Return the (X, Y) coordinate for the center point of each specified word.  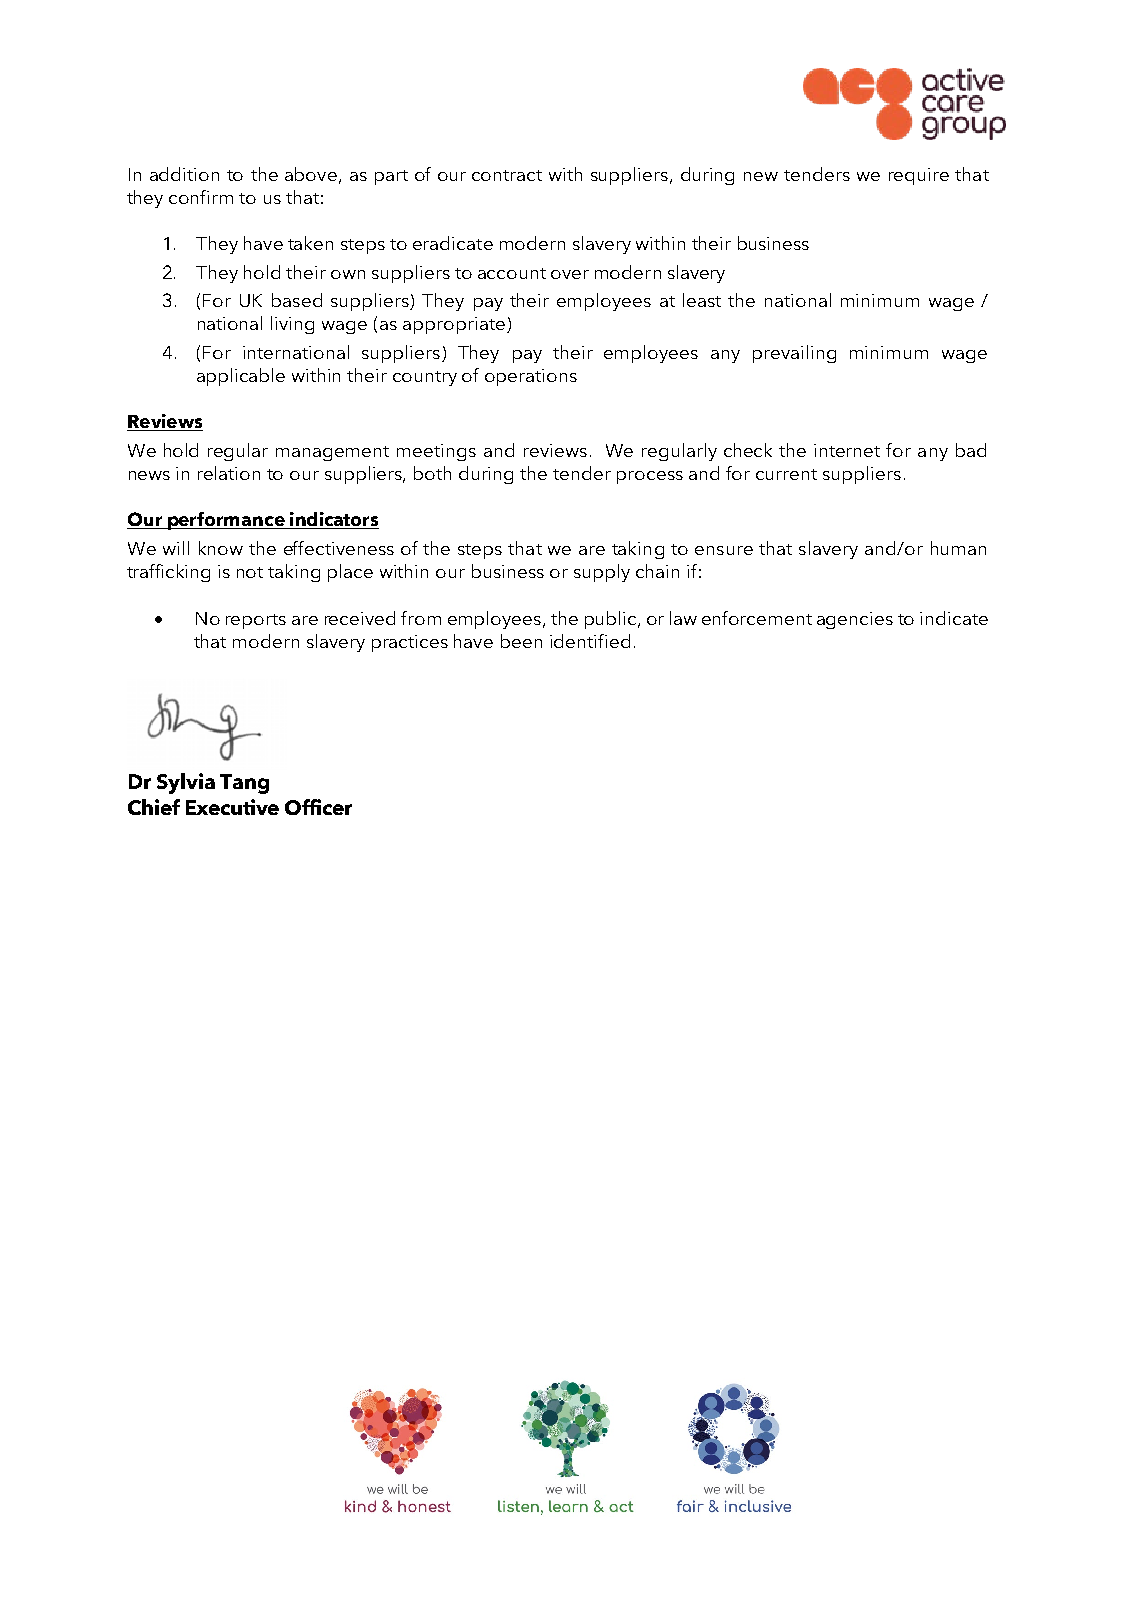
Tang (244, 784)
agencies (855, 620)
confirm (201, 197)
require (919, 176)
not (250, 572)
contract (507, 175)
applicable (241, 377)
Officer (318, 807)
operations (531, 377)
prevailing (794, 354)
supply (602, 573)
